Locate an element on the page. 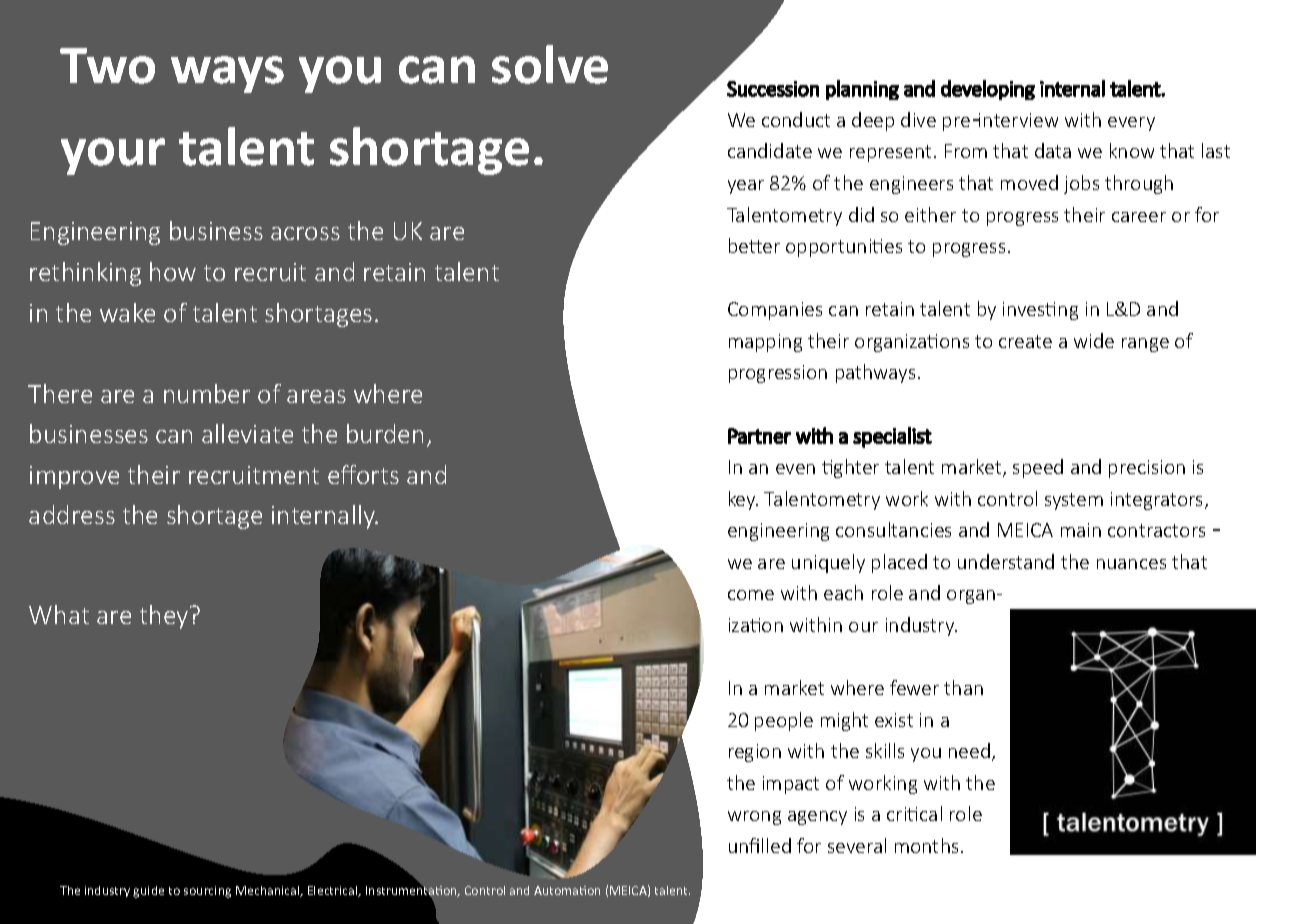 The image size is (1308, 924). sourcing is located at coordinates (207, 892).
